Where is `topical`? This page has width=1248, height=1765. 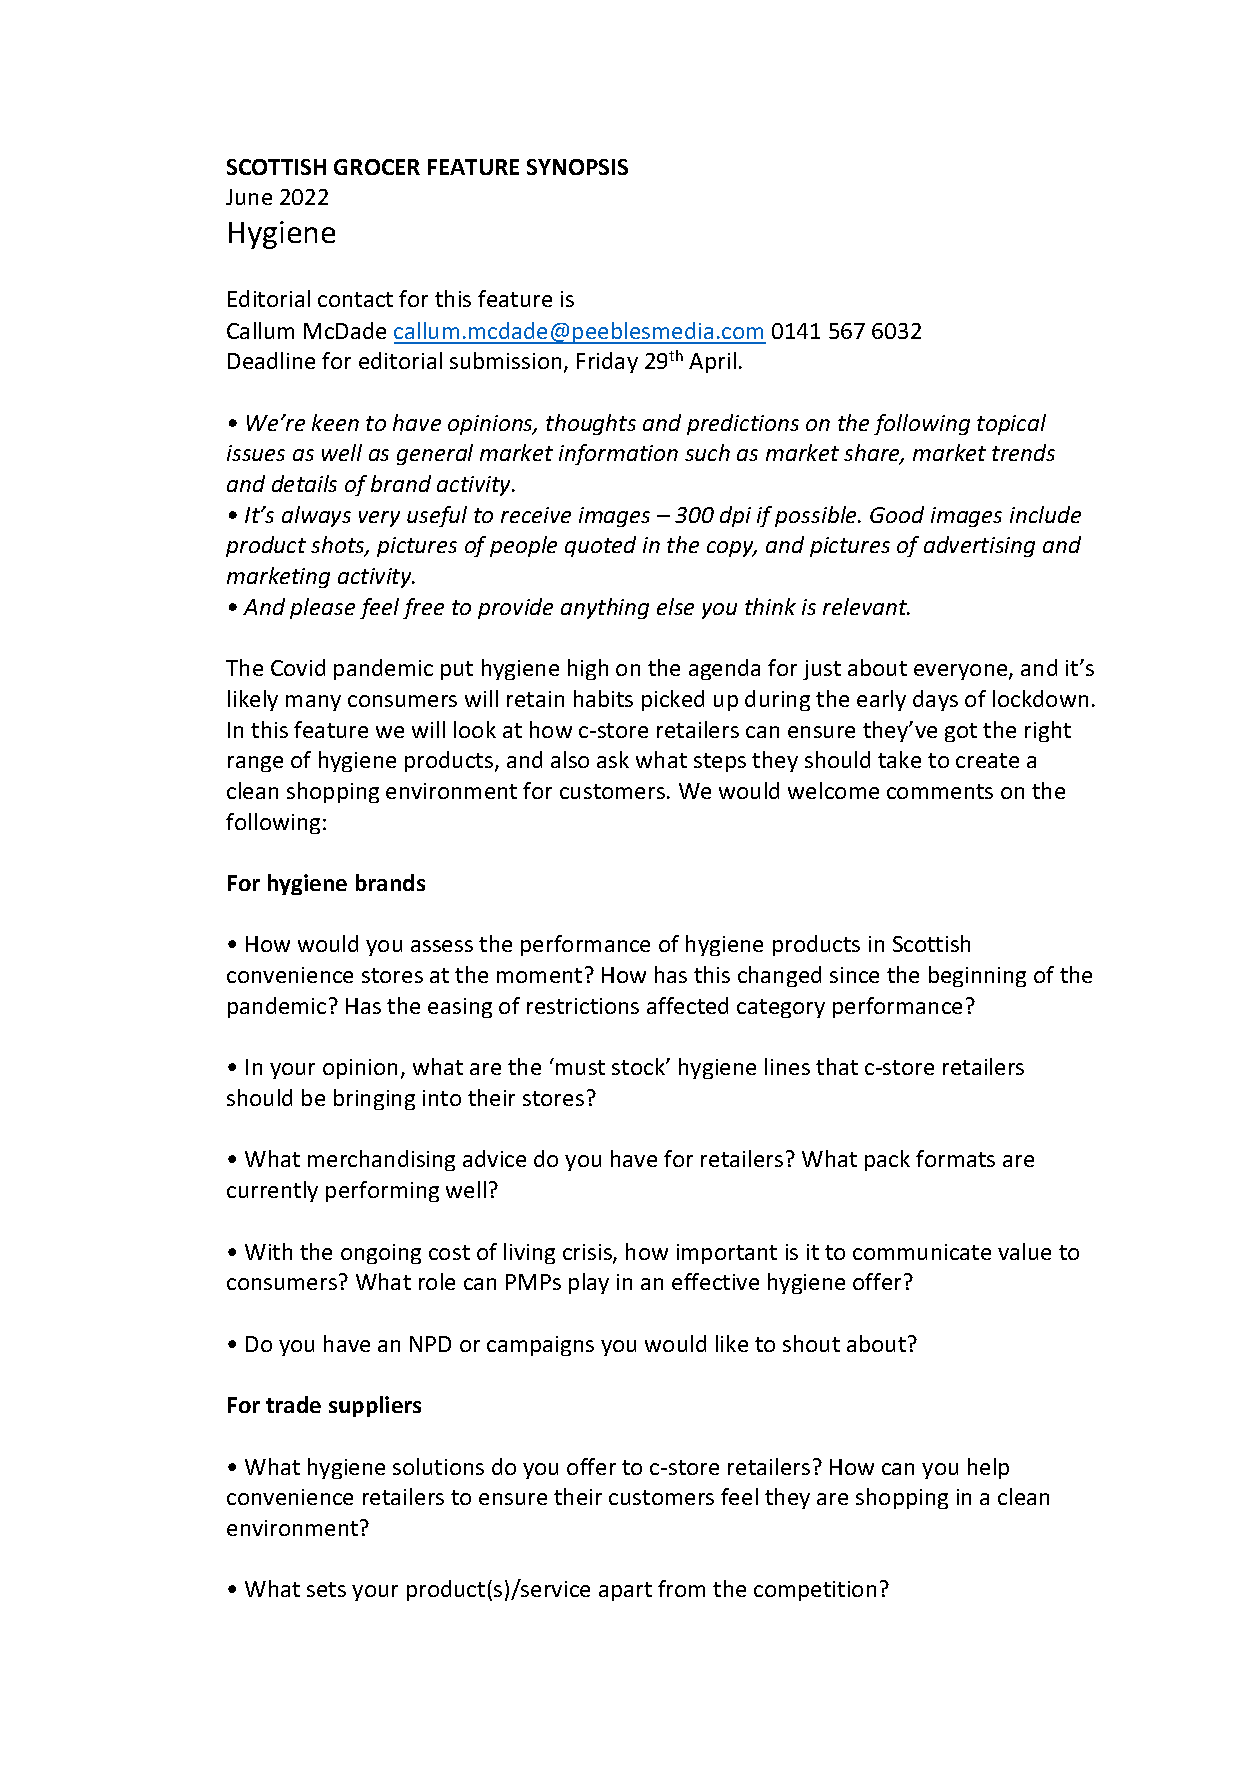 topical is located at coordinates (1011, 424).
